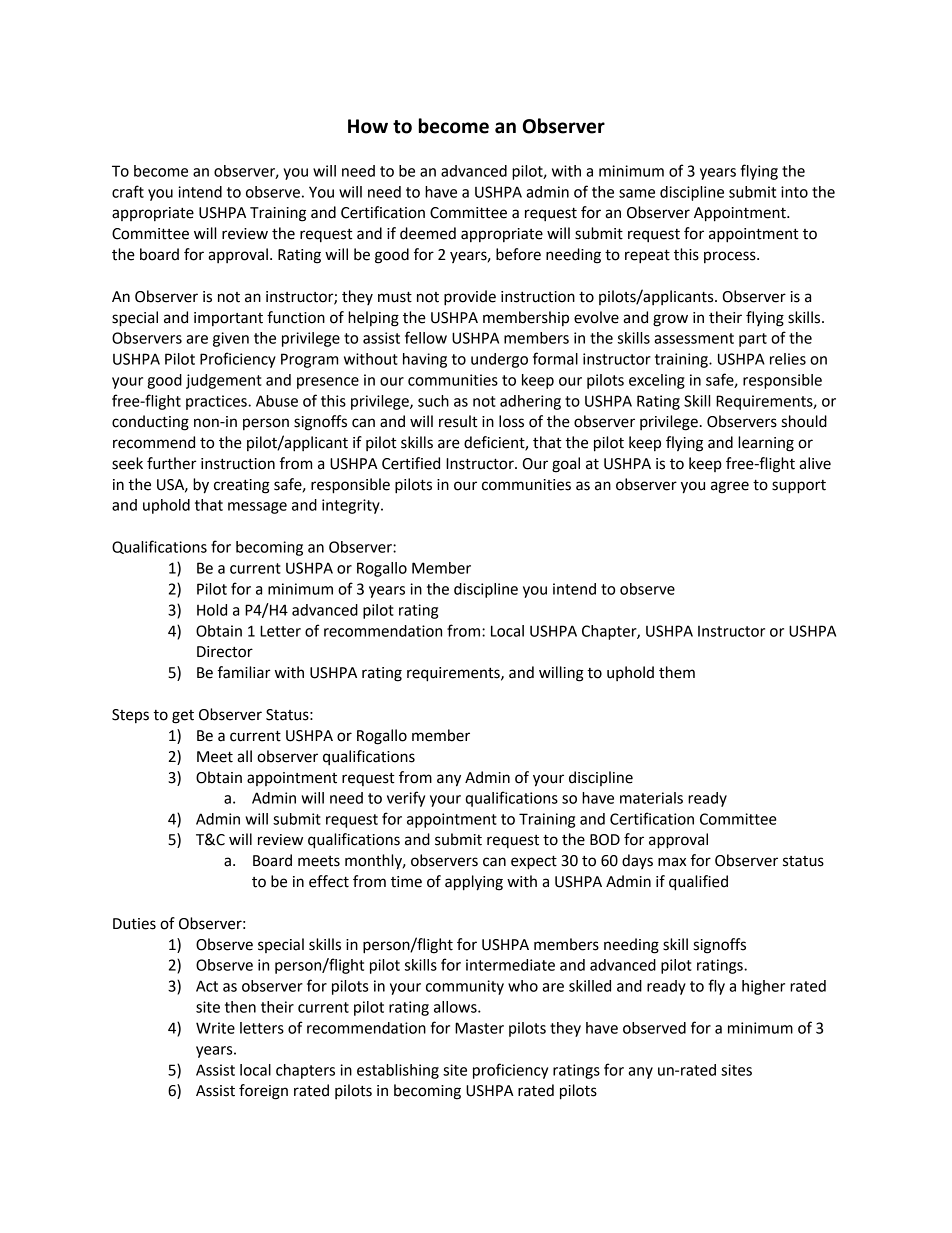 The height and width of the screenshot is (1233, 952). What do you see at coordinates (499, 360) in the screenshot?
I see `undergo` at bounding box center [499, 360].
